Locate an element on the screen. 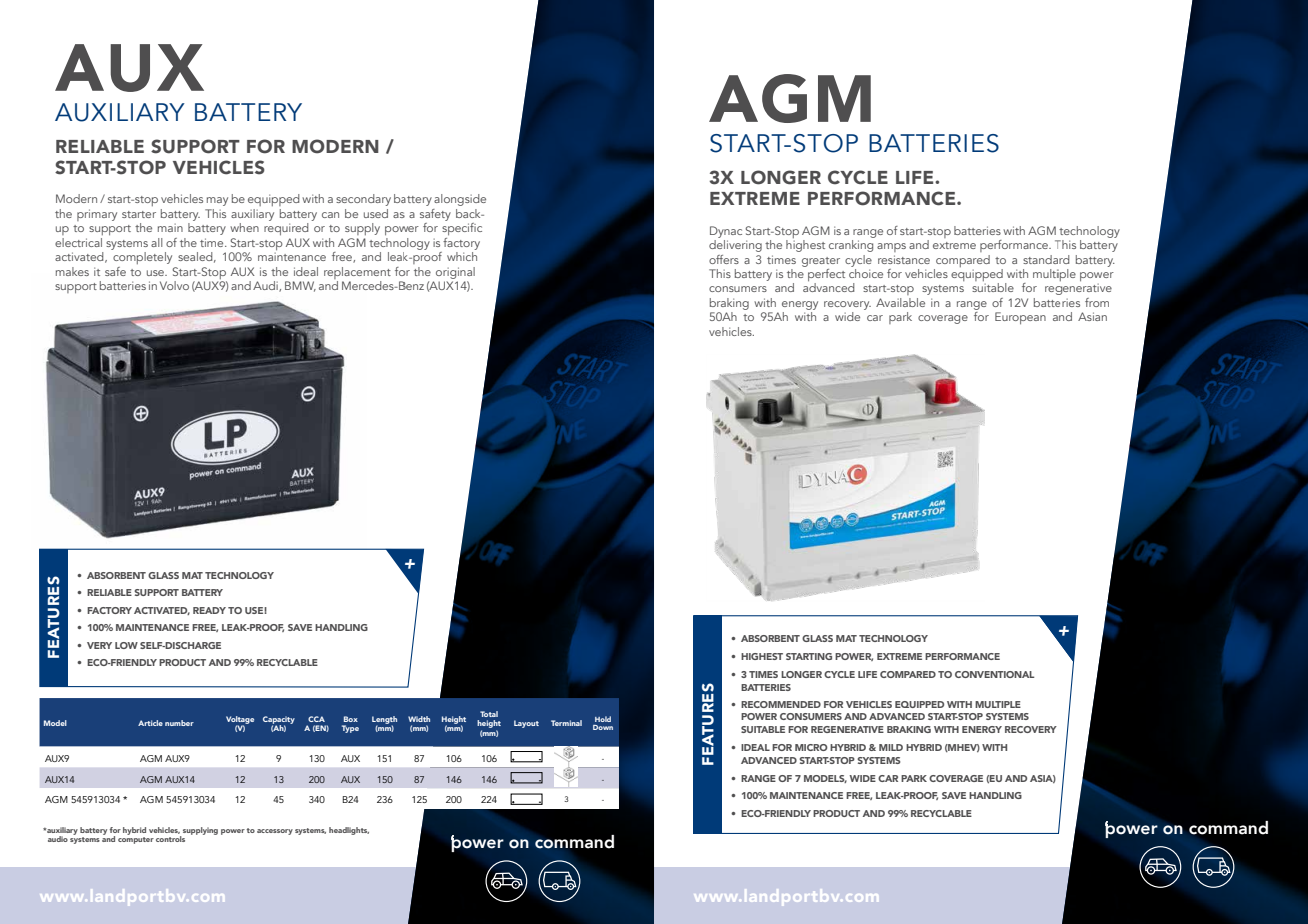  specific is located at coordinates (462, 229).
